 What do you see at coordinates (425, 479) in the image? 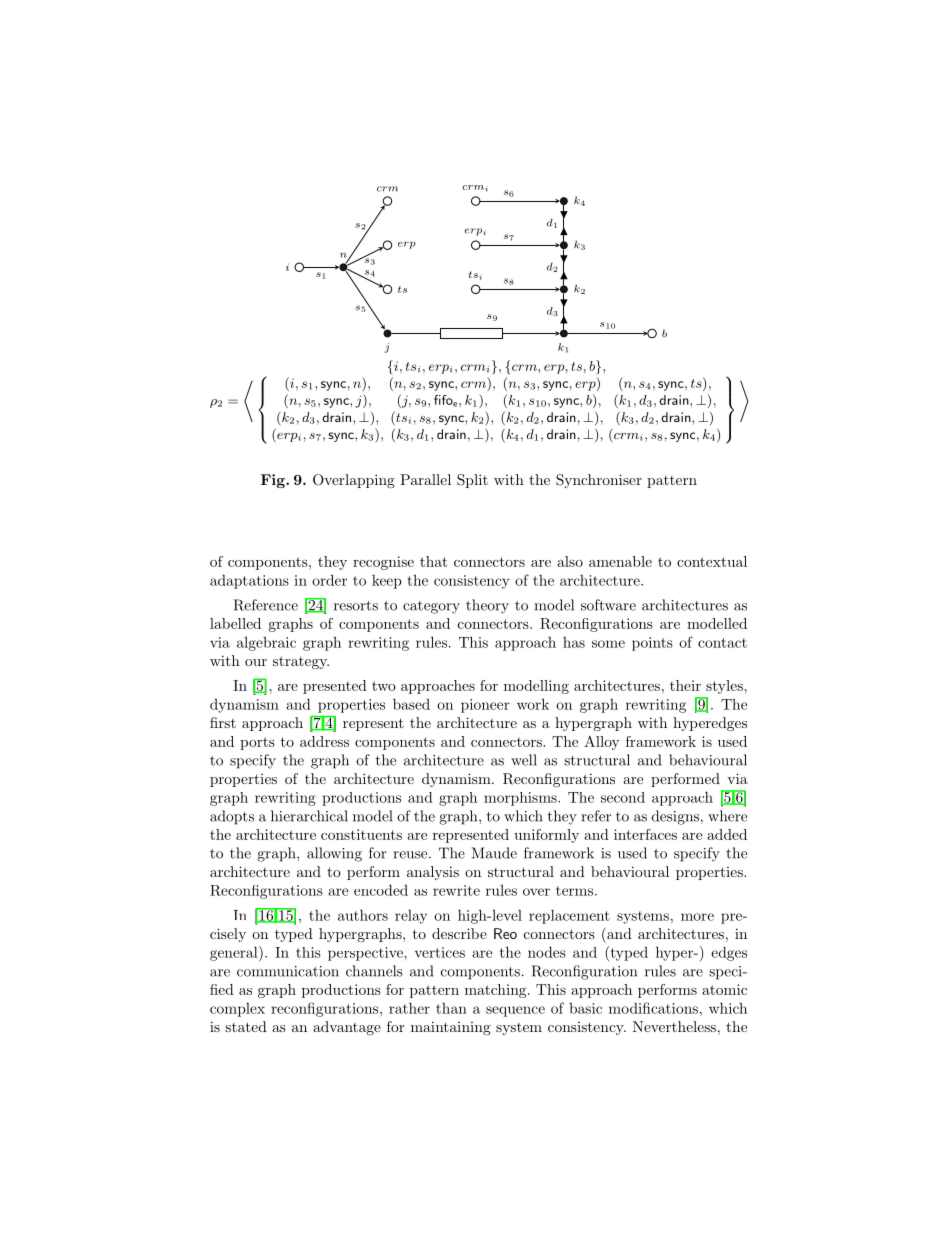
I see `Parallel` at bounding box center [425, 479].
